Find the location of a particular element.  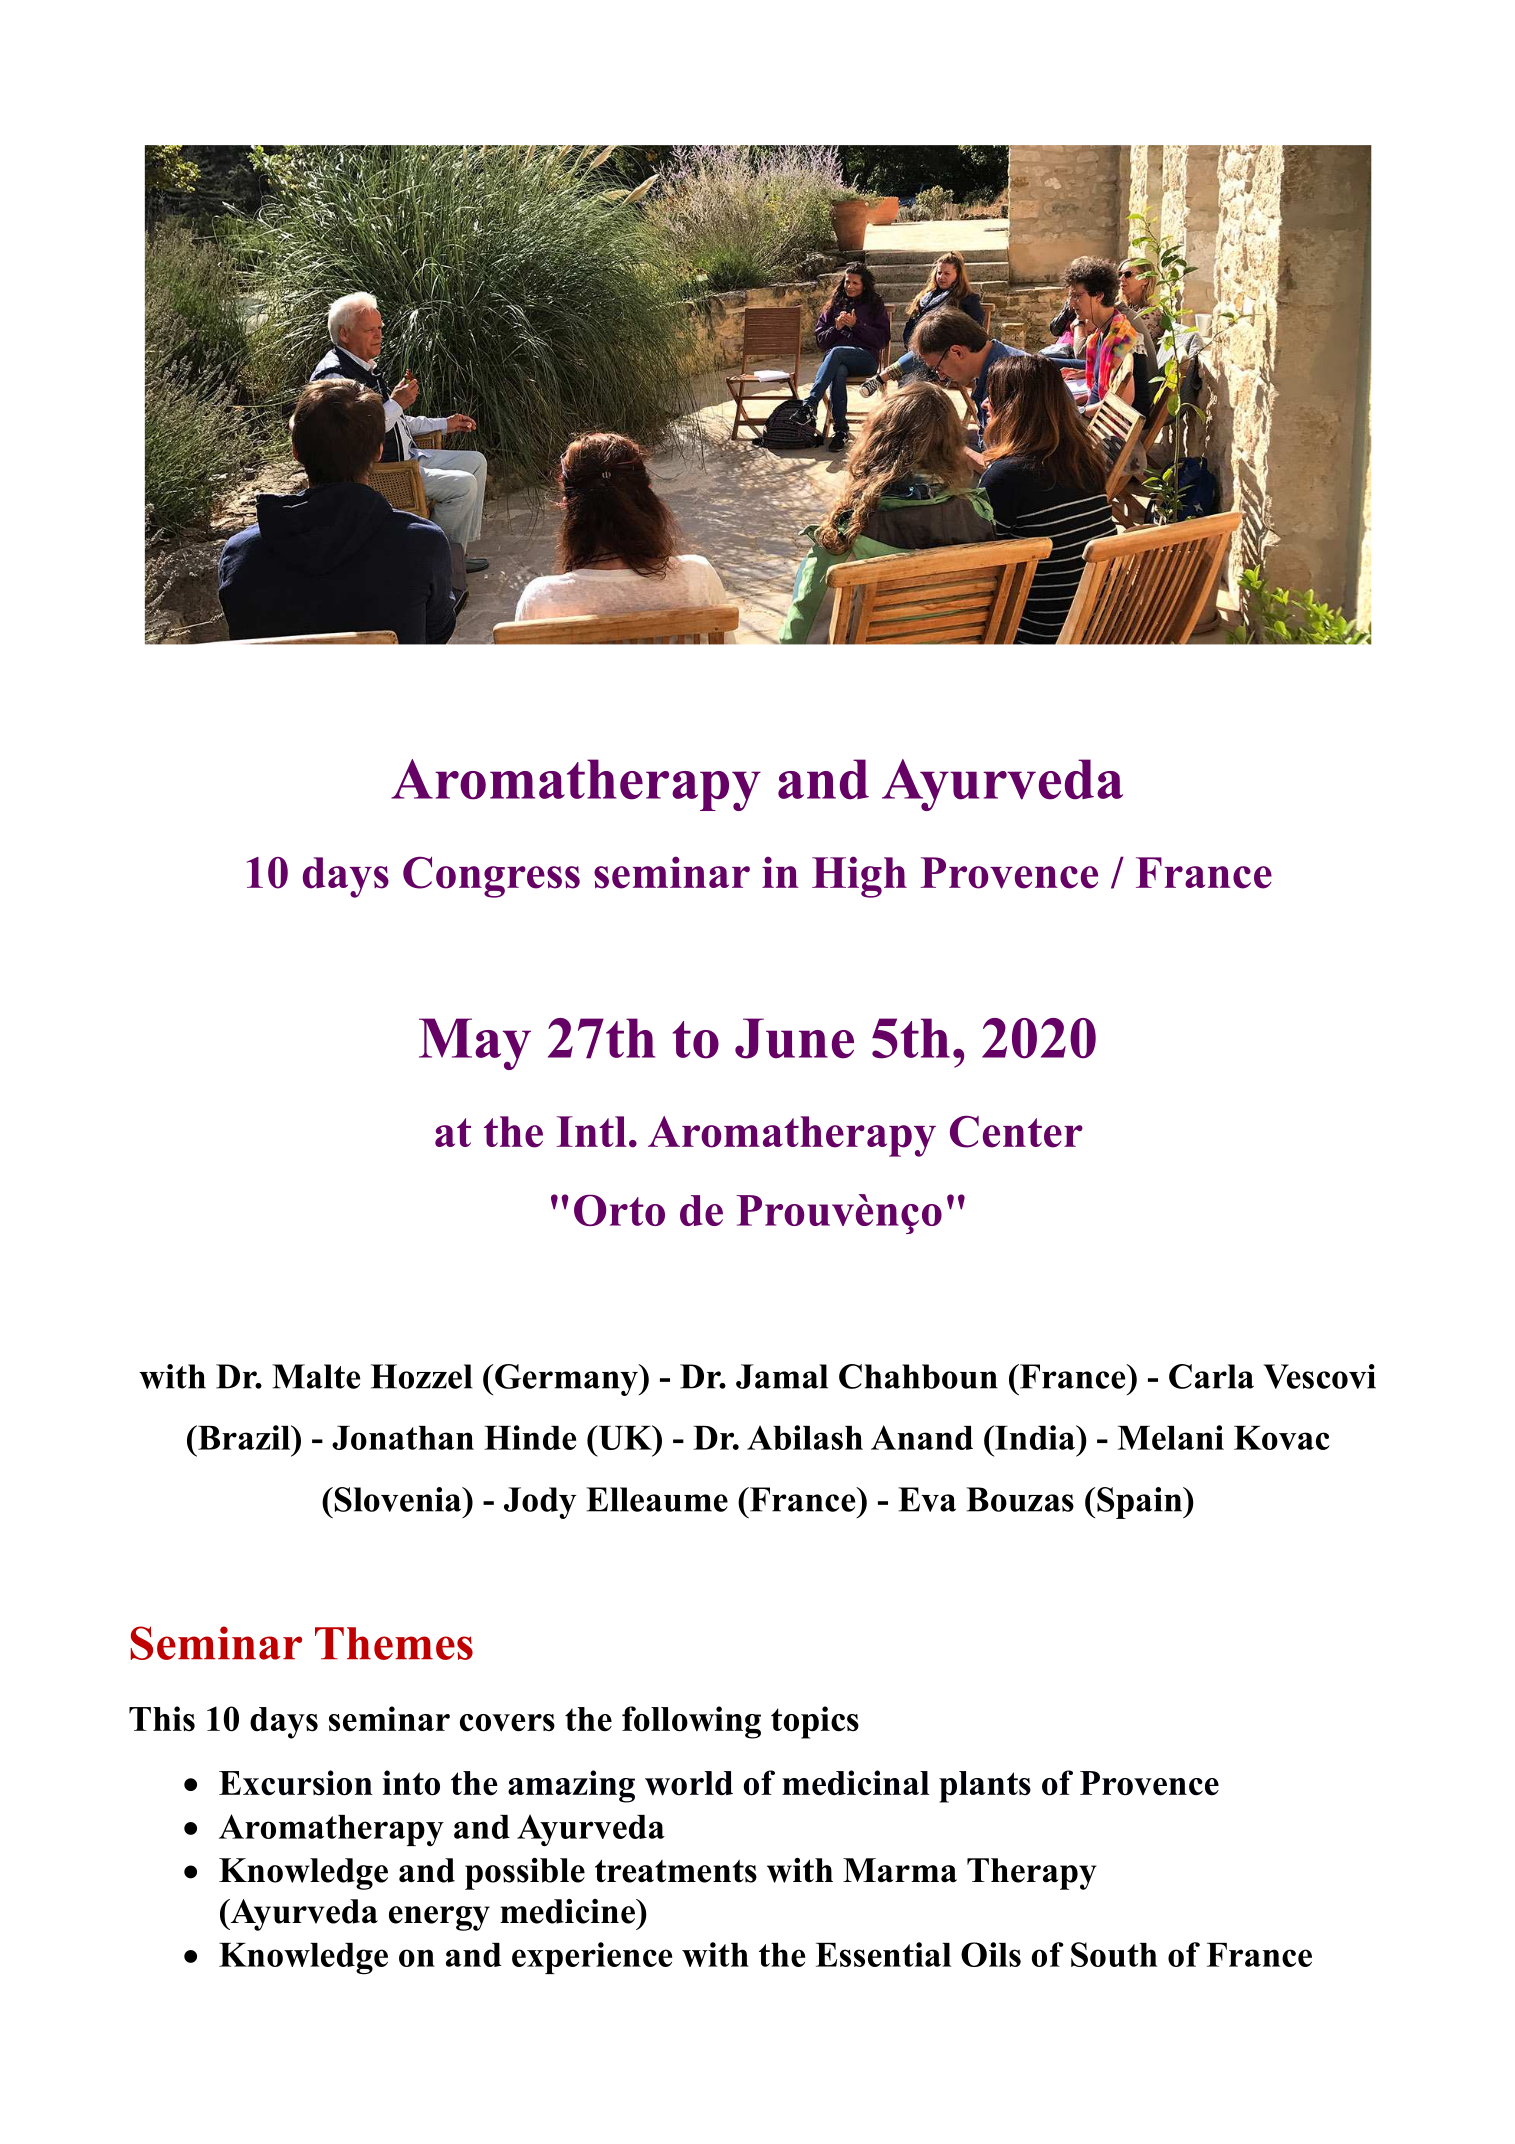

treatments is located at coordinates (676, 1871).
